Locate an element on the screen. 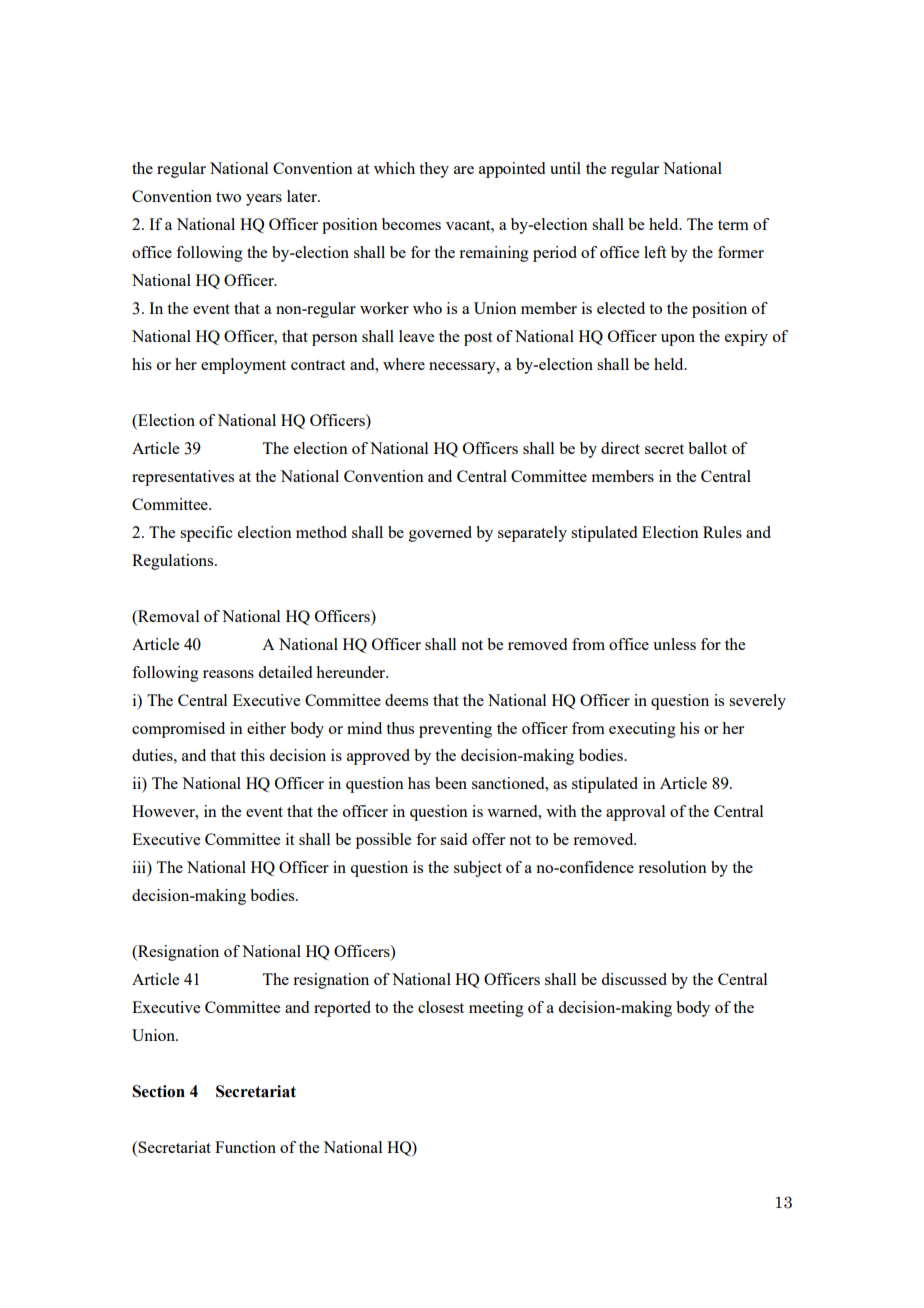 This screenshot has height=1308, width=924. unless is located at coordinates (674, 644).
